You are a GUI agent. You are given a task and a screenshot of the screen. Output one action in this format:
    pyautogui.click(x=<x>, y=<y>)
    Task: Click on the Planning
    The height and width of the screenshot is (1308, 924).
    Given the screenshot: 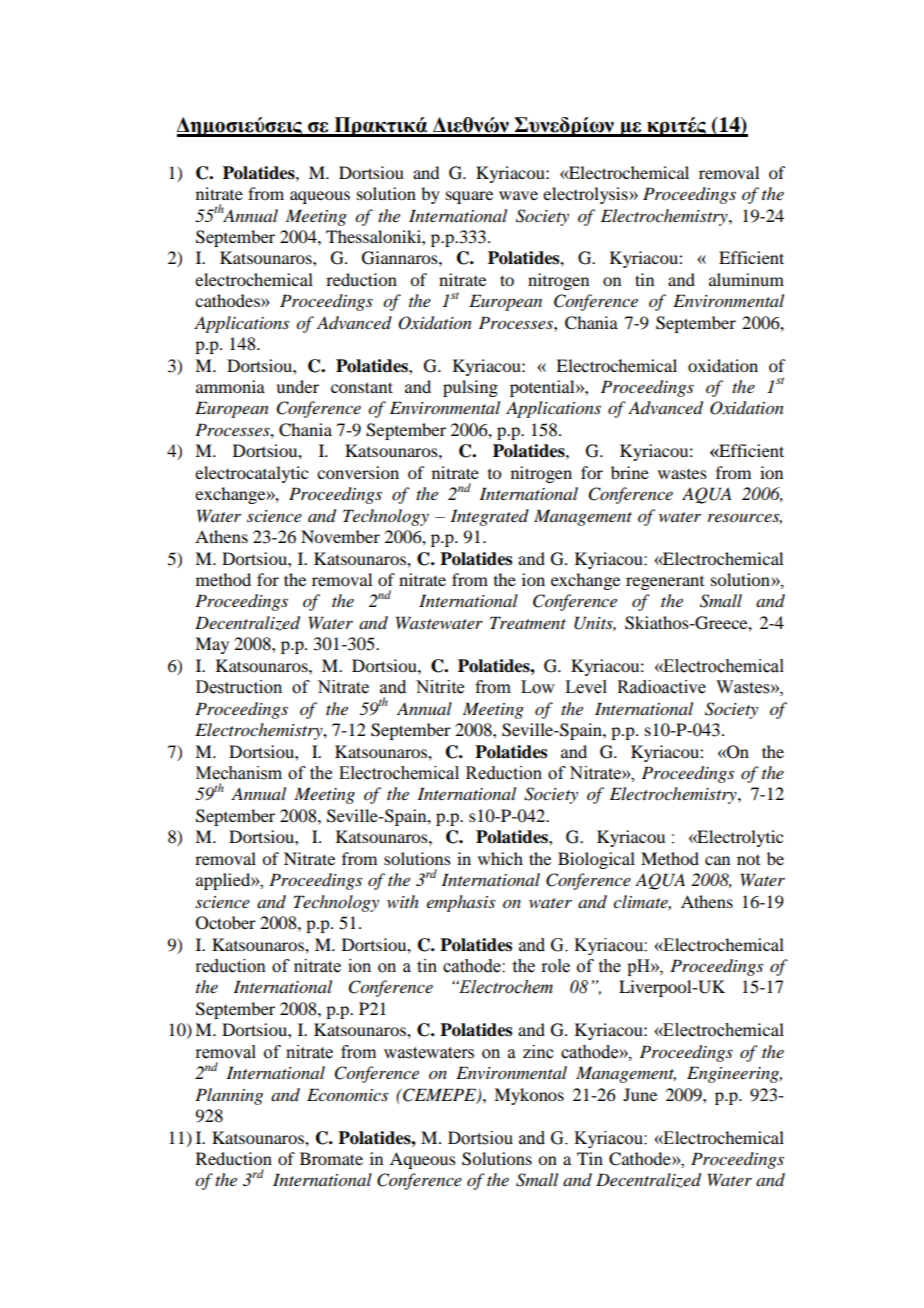 What is the action you would take?
    pyautogui.click(x=229, y=1096)
